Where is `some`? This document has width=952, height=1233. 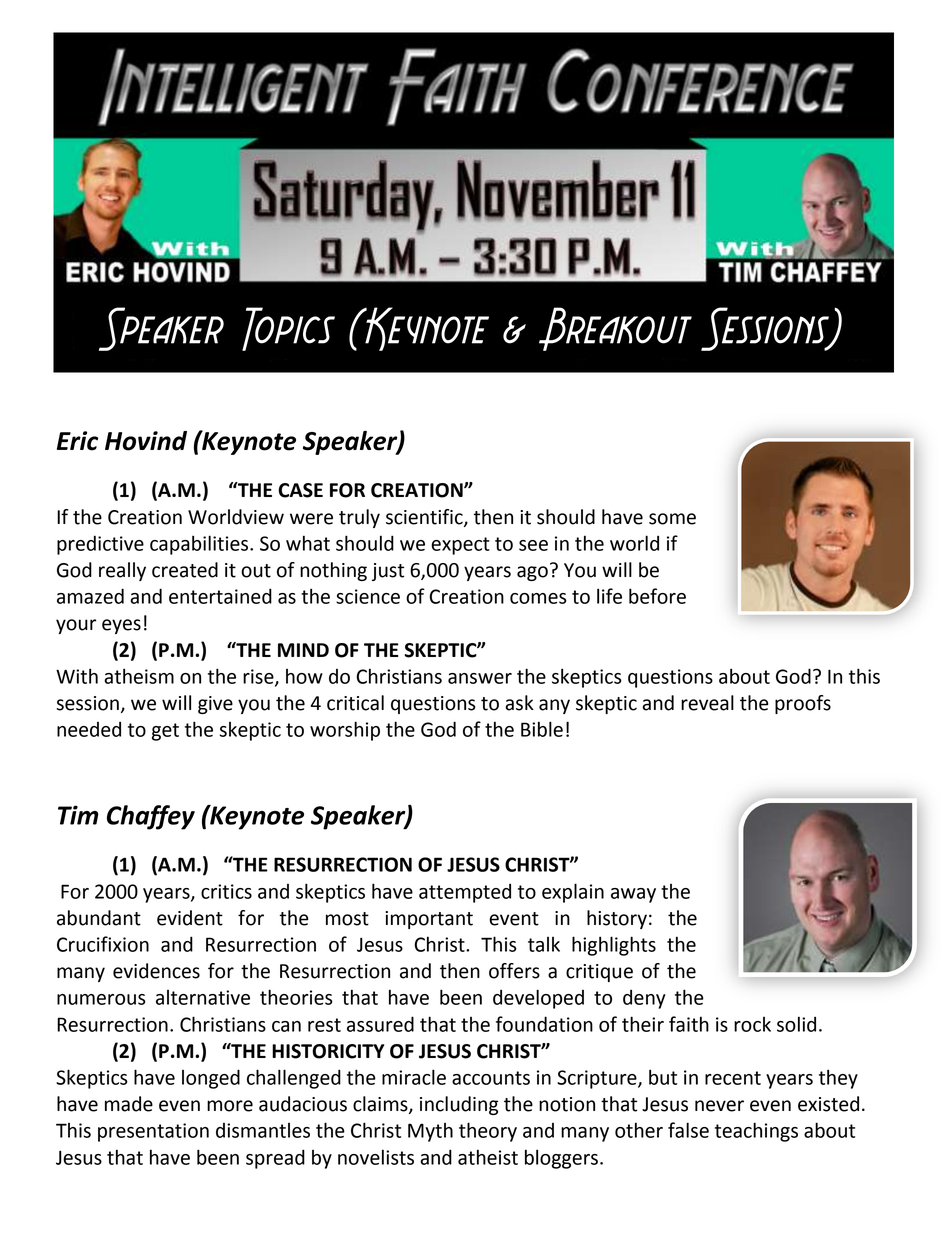 some is located at coordinates (672, 519).
